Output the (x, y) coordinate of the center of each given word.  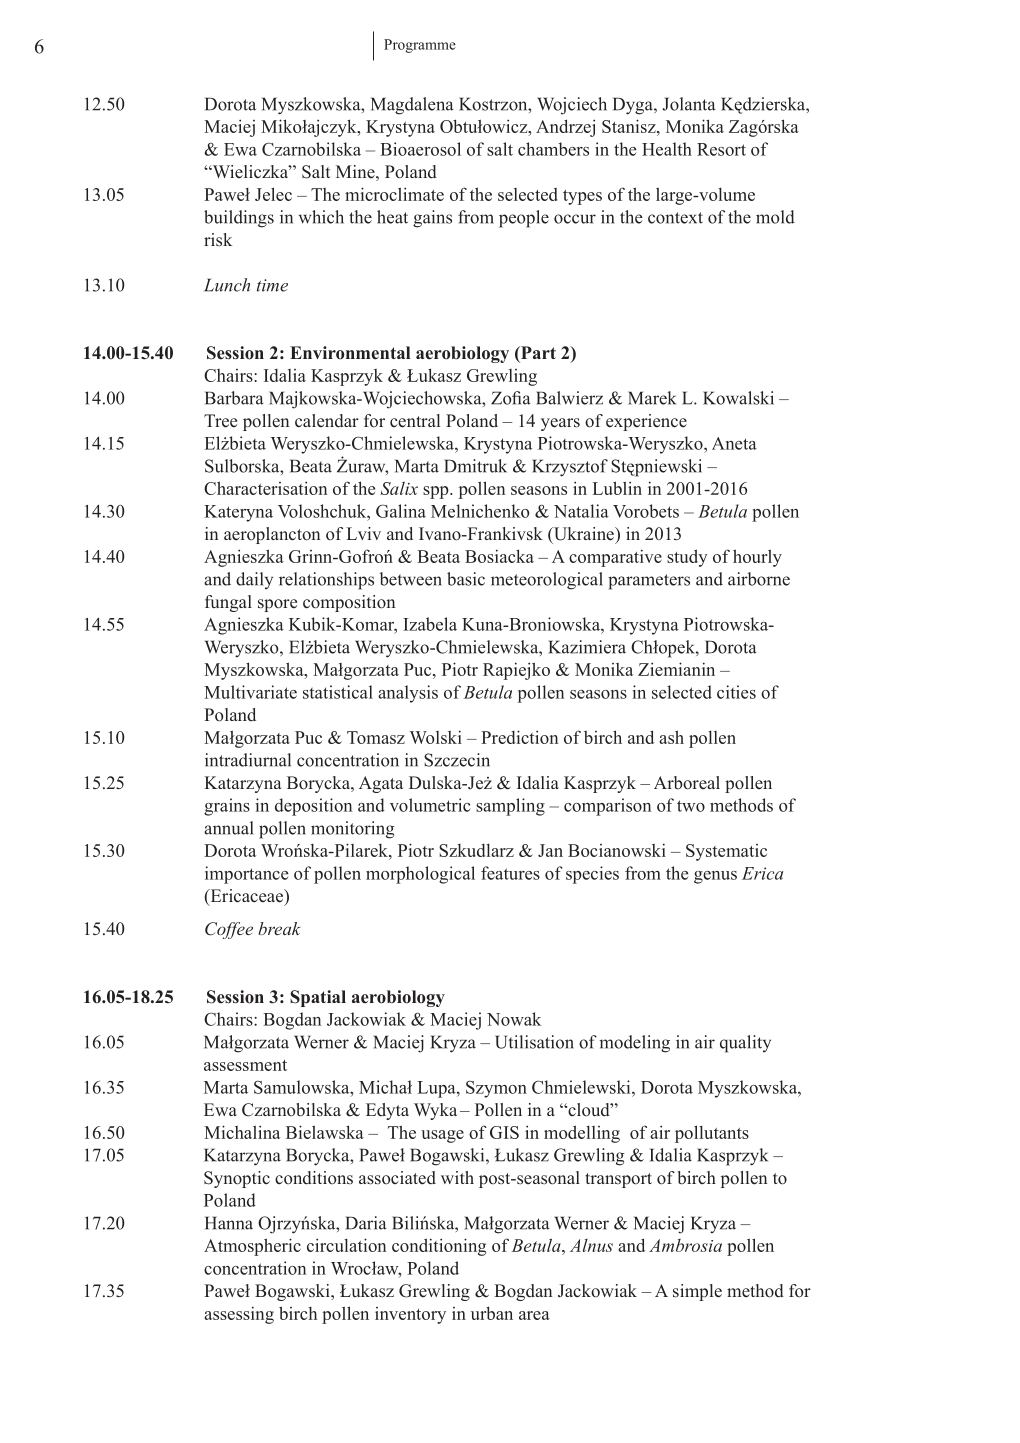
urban (492, 1313)
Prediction (519, 737)
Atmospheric (252, 1247)
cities (736, 692)
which (321, 217)
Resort (721, 149)
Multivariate (250, 692)
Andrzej (565, 128)
